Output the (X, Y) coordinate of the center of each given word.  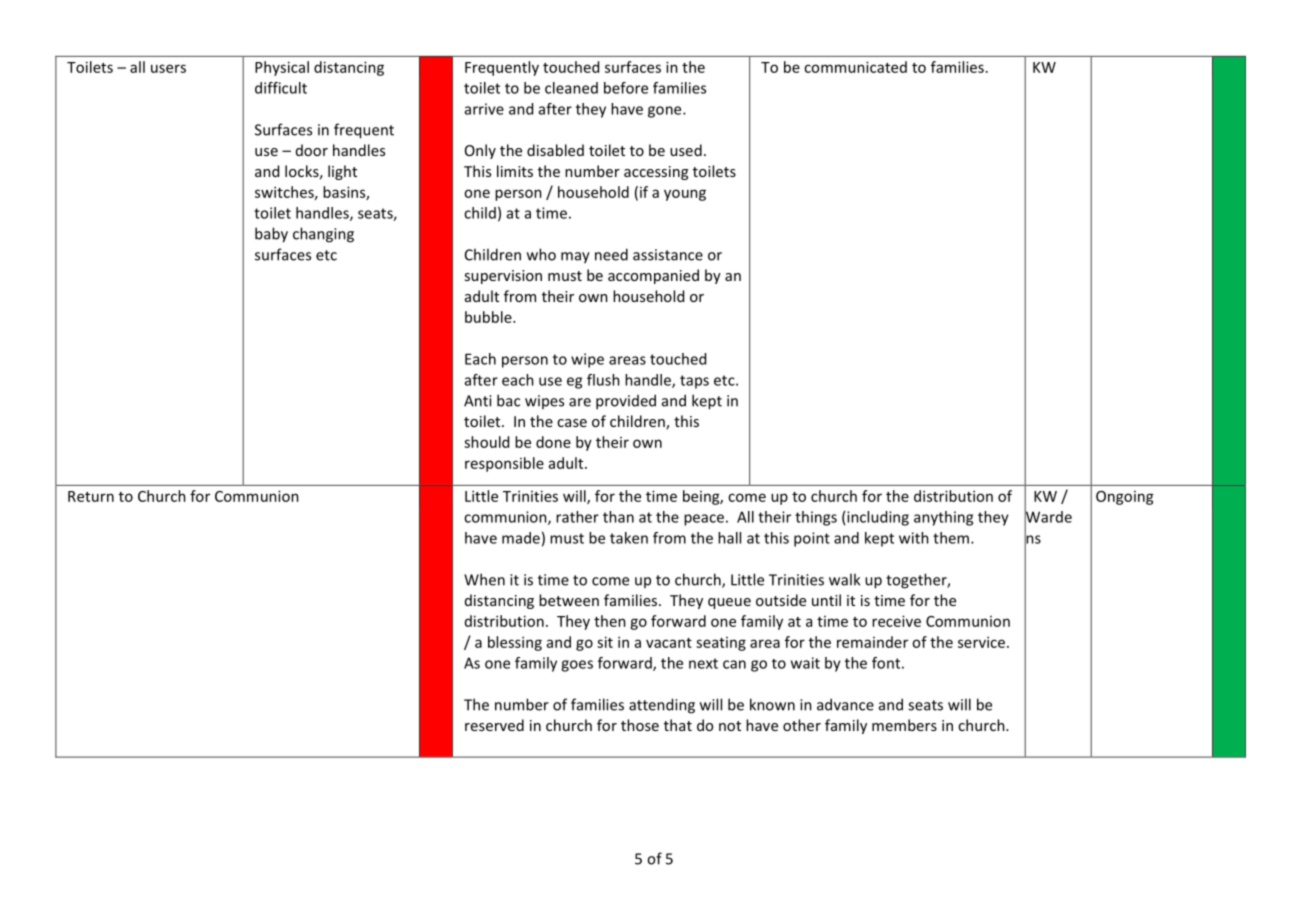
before (626, 88)
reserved (494, 725)
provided (626, 402)
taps (694, 382)
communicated (855, 67)
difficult (281, 88)
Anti (477, 401)
